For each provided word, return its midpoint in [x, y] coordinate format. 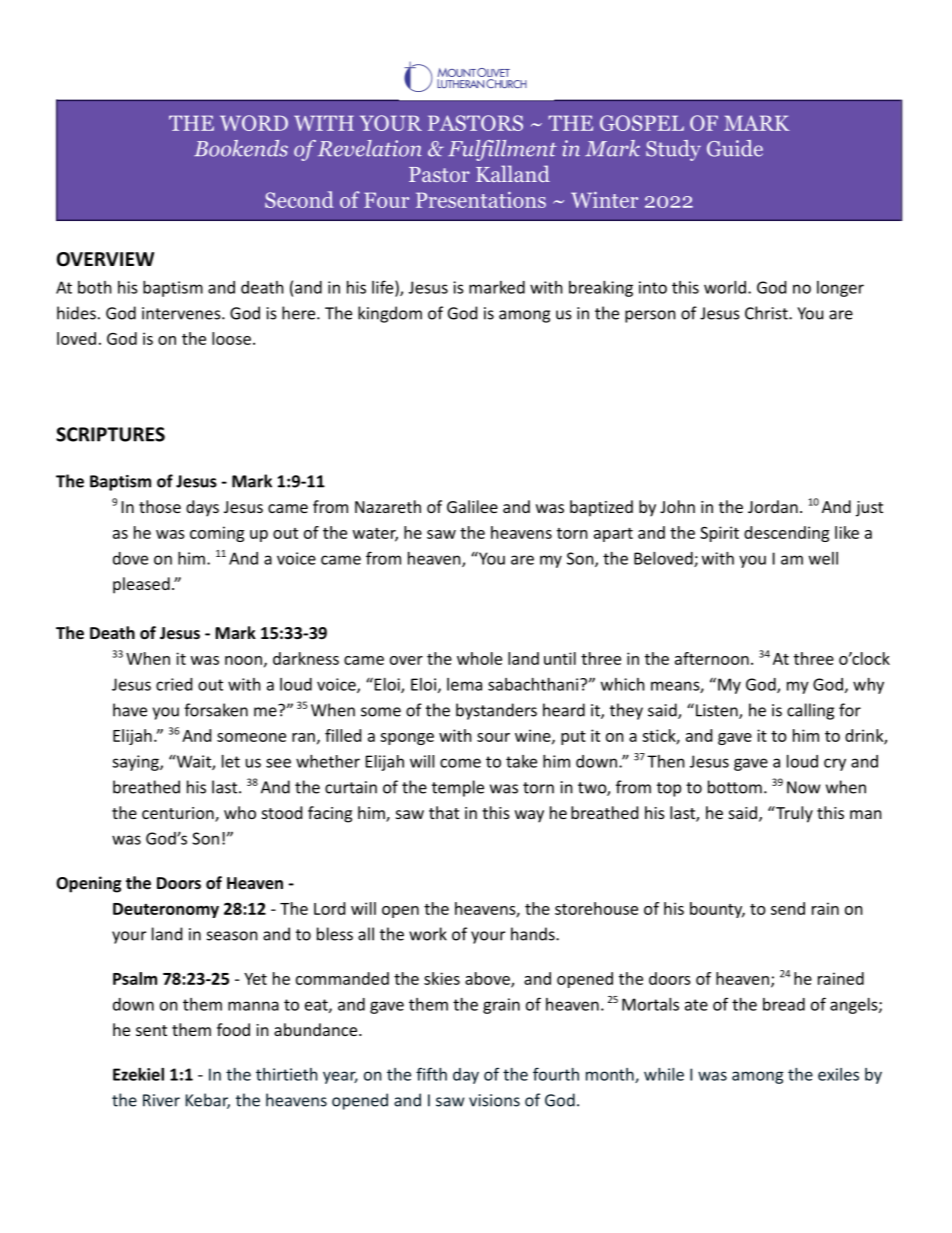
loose [231, 338]
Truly [793, 814]
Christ [767, 313]
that [444, 812]
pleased [141, 585]
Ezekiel [138, 1074]
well [823, 558]
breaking [601, 289]
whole [479, 658]
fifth [431, 1074]
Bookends [241, 148]
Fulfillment [502, 150]
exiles [838, 1074]
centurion [179, 814]
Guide [735, 148]
